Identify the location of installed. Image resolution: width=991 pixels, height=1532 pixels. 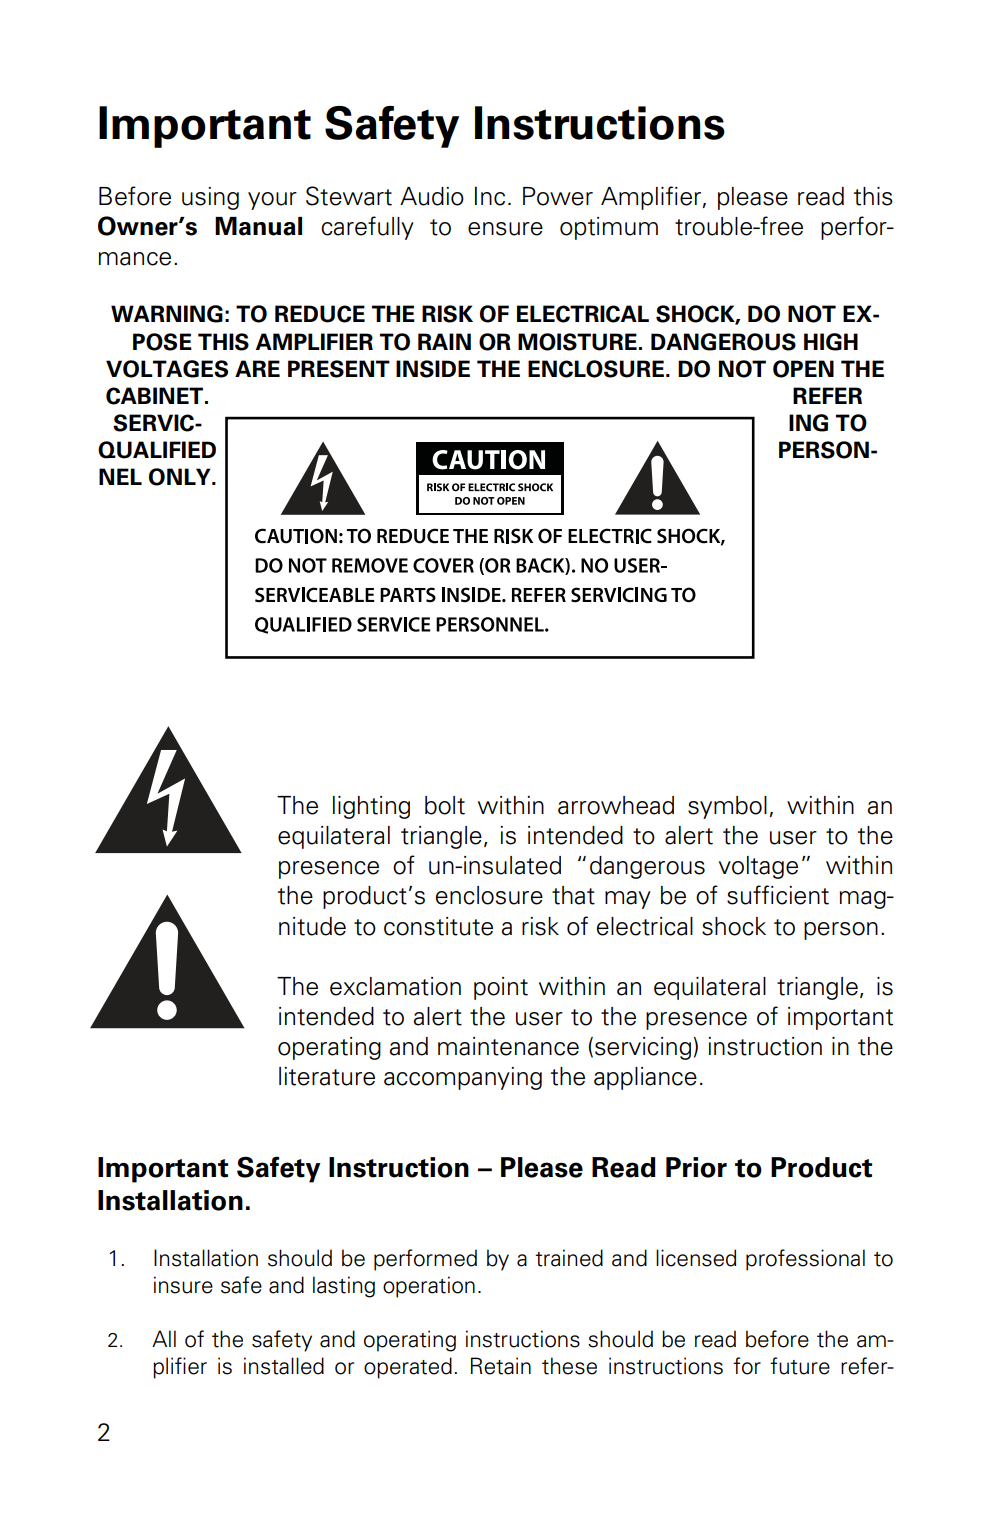
(284, 1366).
